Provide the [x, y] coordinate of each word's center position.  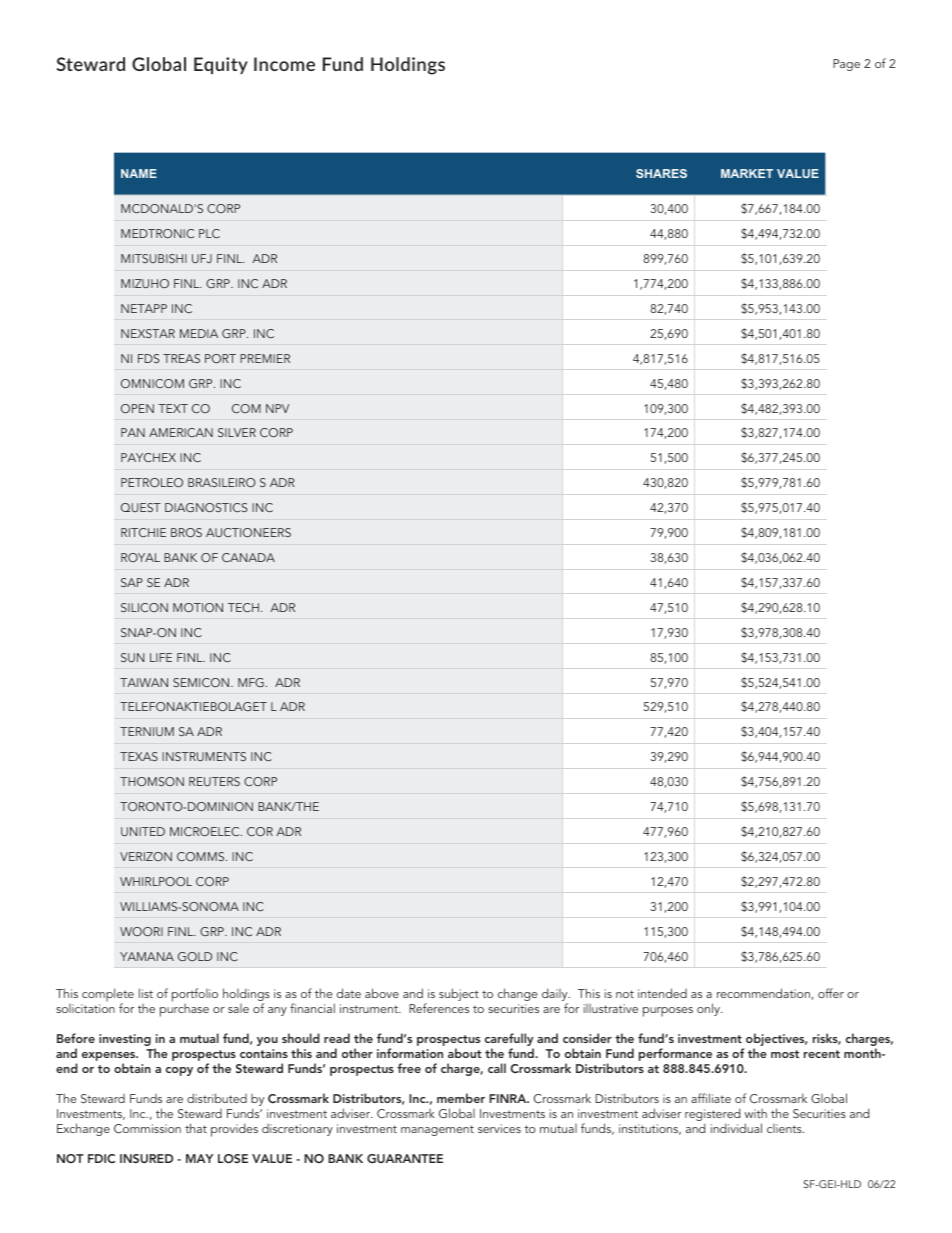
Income [284, 64]
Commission [147, 1128]
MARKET [747, 173]
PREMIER [265, 358]
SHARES [661, 173]
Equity [221, 65]
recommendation [764, 994]
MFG [251, 682]
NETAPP [144, 308]
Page [846, 65]
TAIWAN [144, 682]
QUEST [141, 507]
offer [831, 993]
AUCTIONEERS [248, 532]
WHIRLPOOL [156, 881]
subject [459, 994]
